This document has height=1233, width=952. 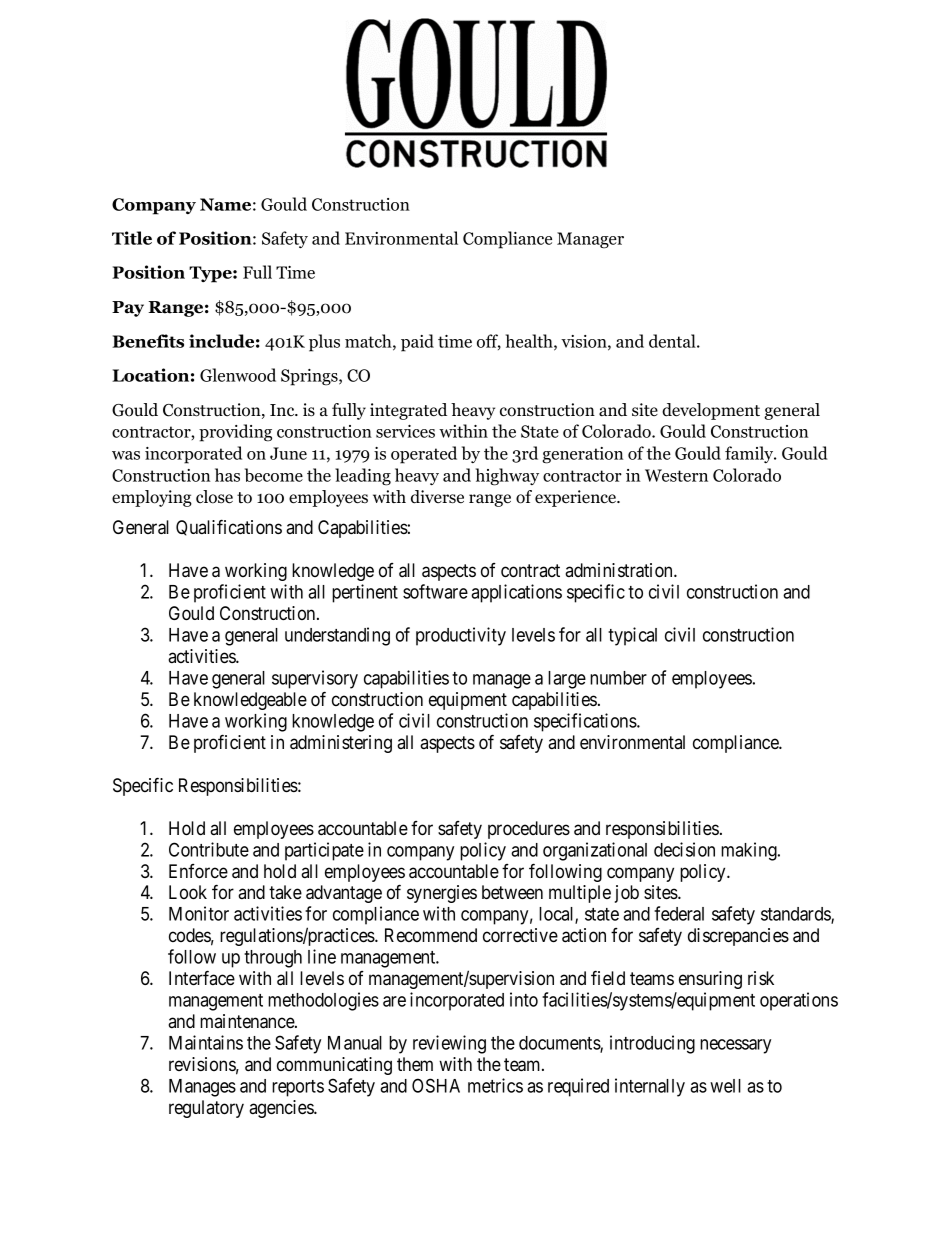 I want to click on regulatory, so click(x=206, y=1109).
